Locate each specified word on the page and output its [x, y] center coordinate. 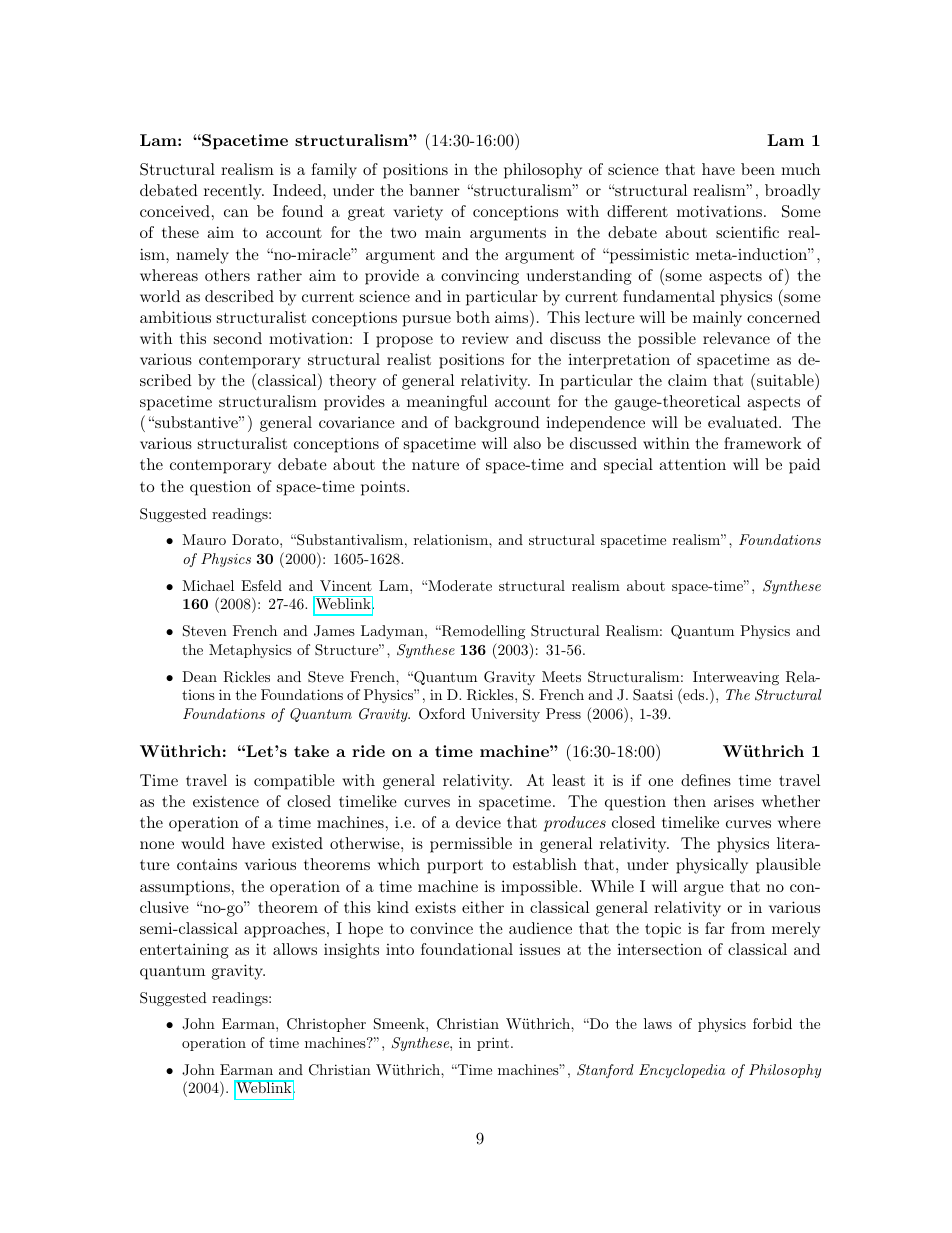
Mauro [204, 539]
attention [692, 464]
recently [234, 192]
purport [455, 867]
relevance [736, 338]
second [238, 338]
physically [712, 866]
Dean [199, 676]
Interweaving [736, 678]
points [384, 488]
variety [418, 213]
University [505, 715]
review [485, 338]
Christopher [326, 1025]
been [758, 169]
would [203, 843]
